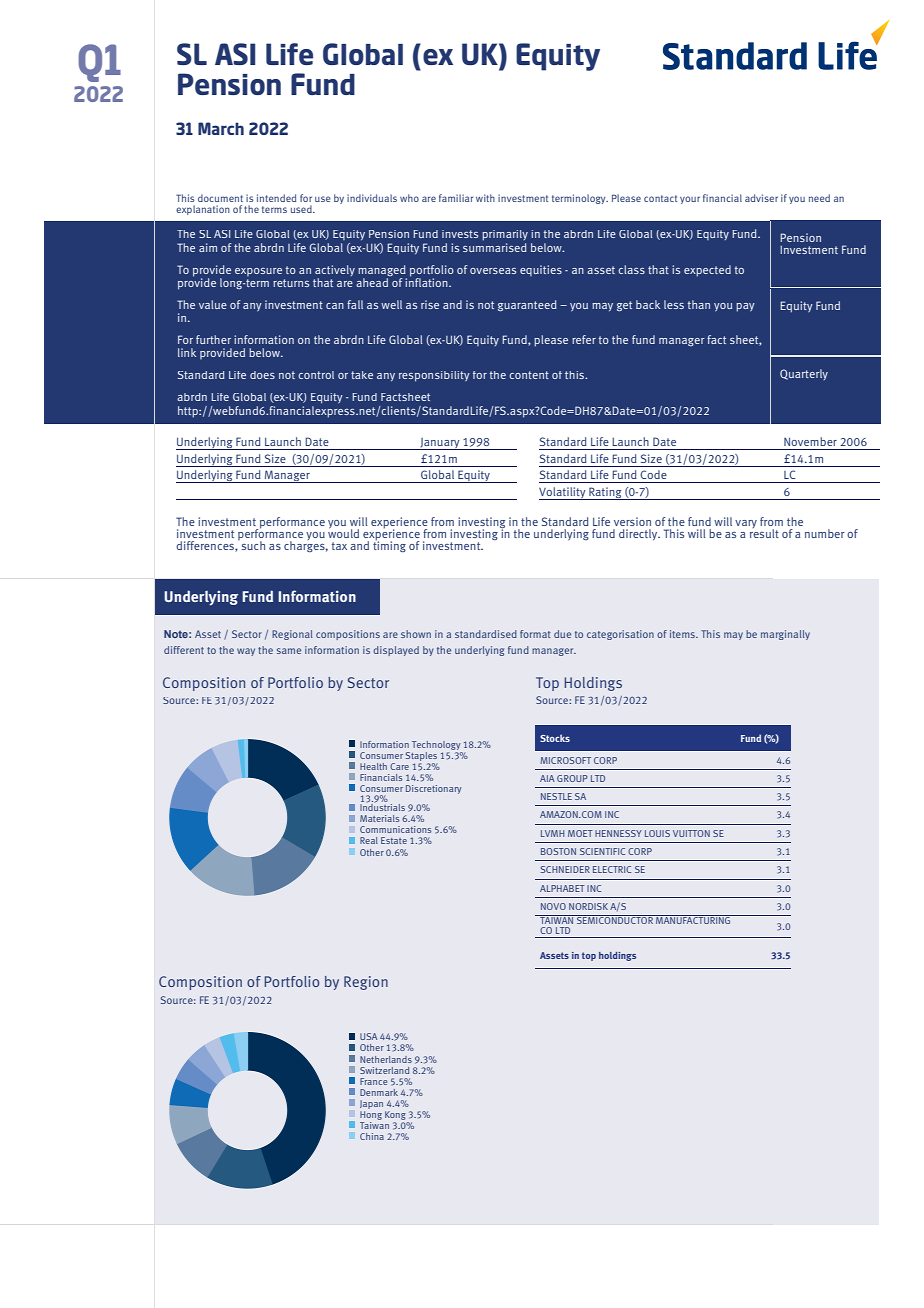  I want to click on adviser, so click(761, 198).
